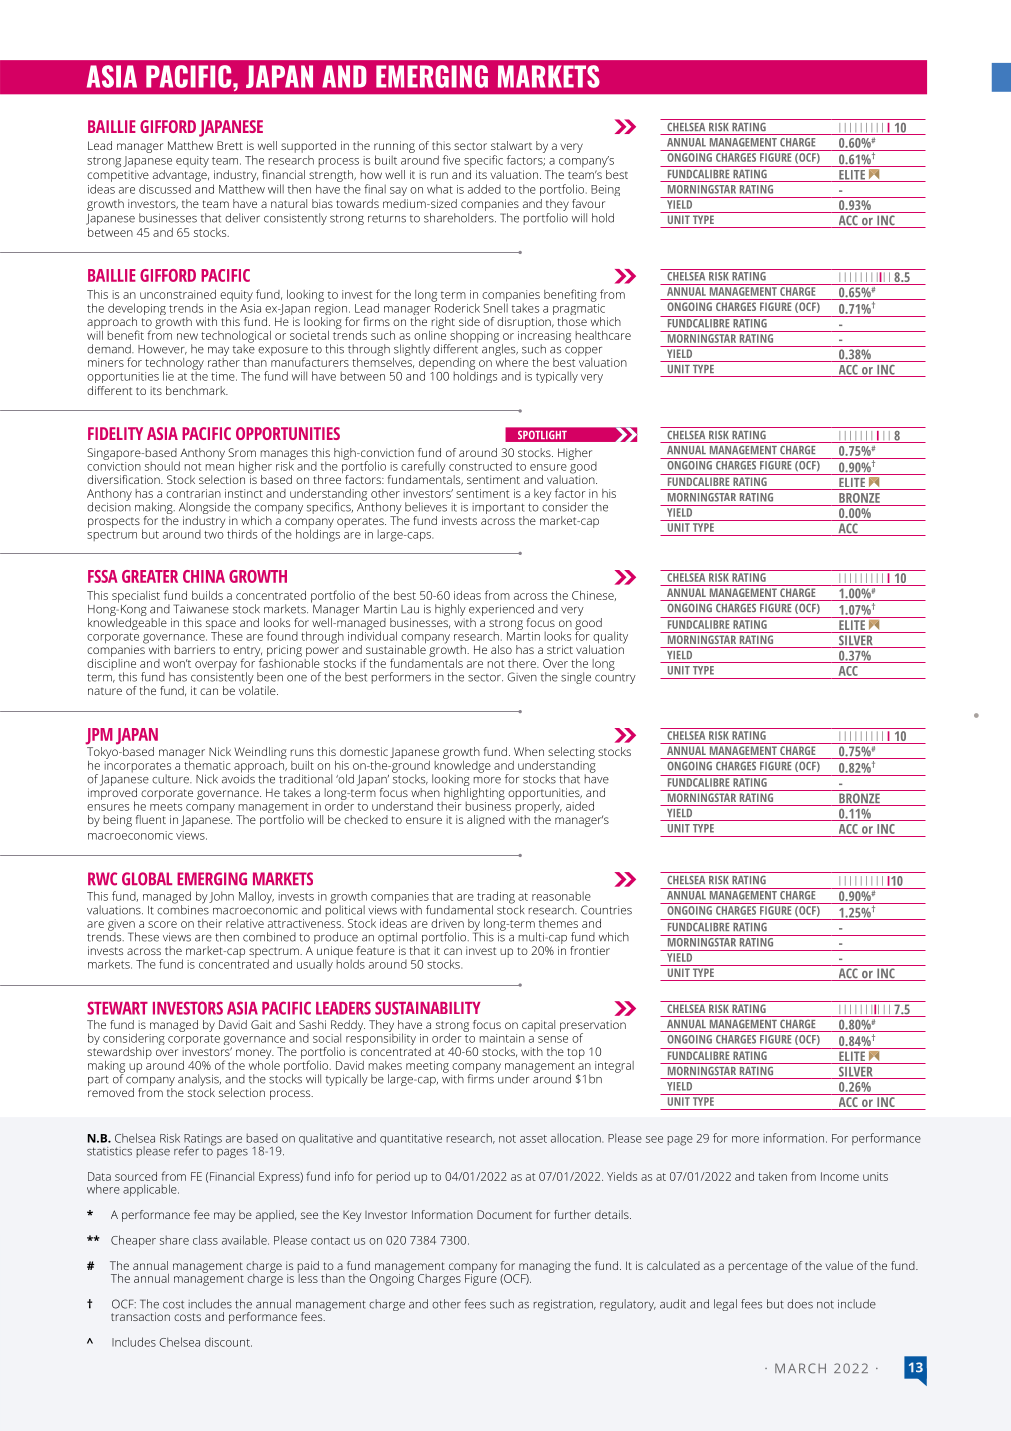 Image resolution: width=1011 pixels, height=1431 pixels. Describe the element at coordinates (165, 189) in the screenshot. I see `discussed` at that location.
